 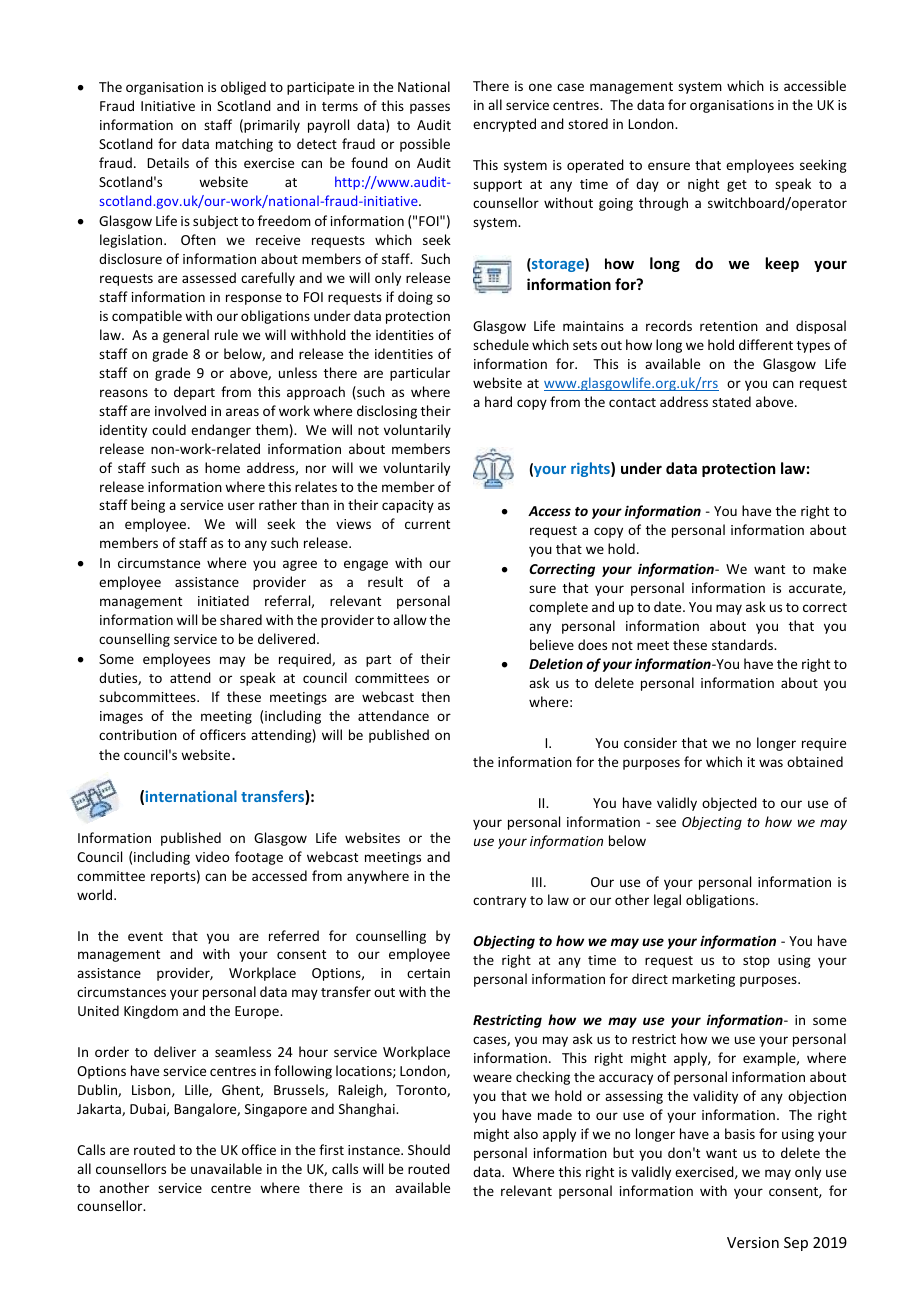 I want to click on Jakarta, so click(x=100, y=1109).
